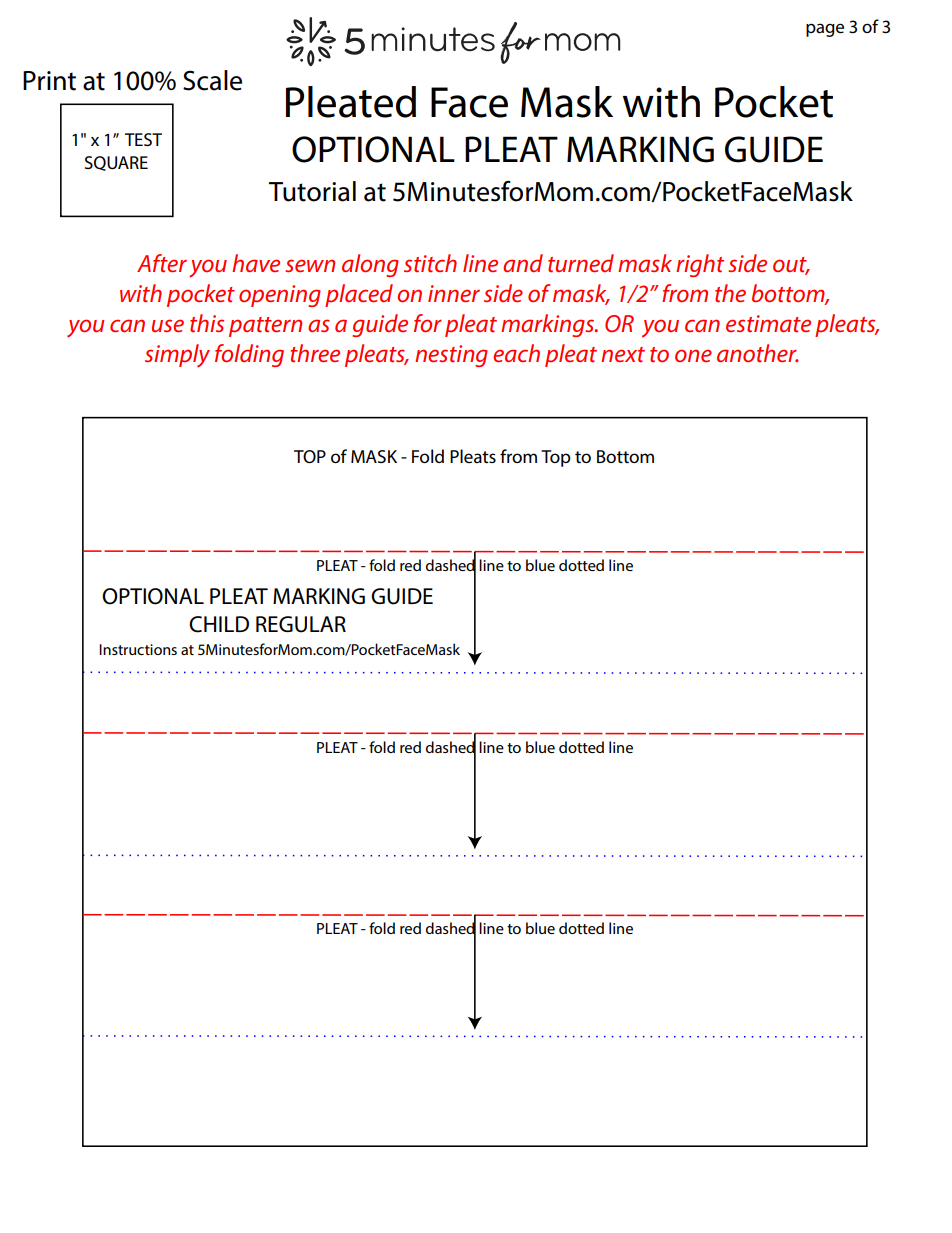 This screenshot has width=952, height=1233. I want to click on REGULAR, so click(301, 624).
